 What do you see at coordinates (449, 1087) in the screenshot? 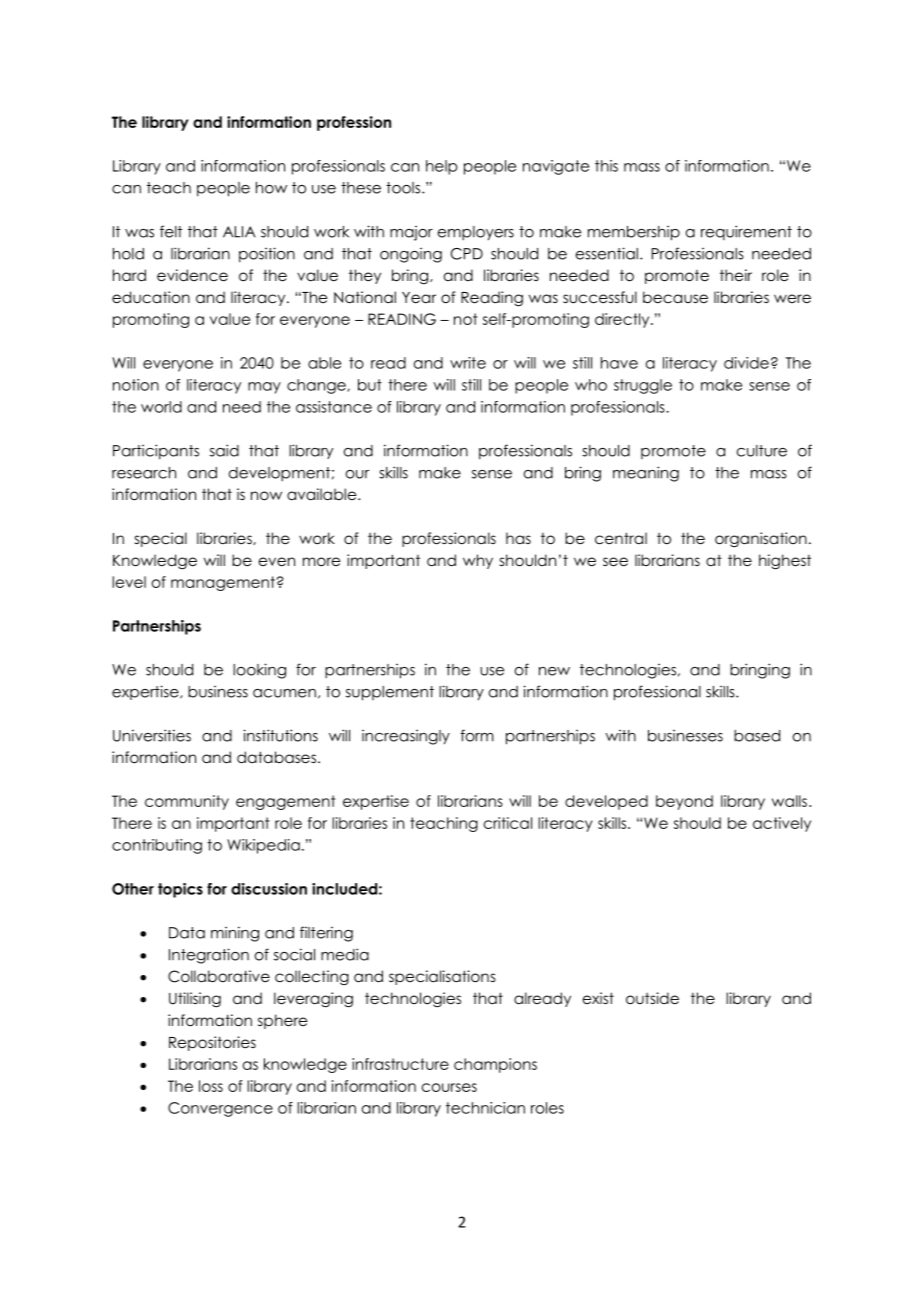
I see `courses` at bounding box center [449, 1087].
